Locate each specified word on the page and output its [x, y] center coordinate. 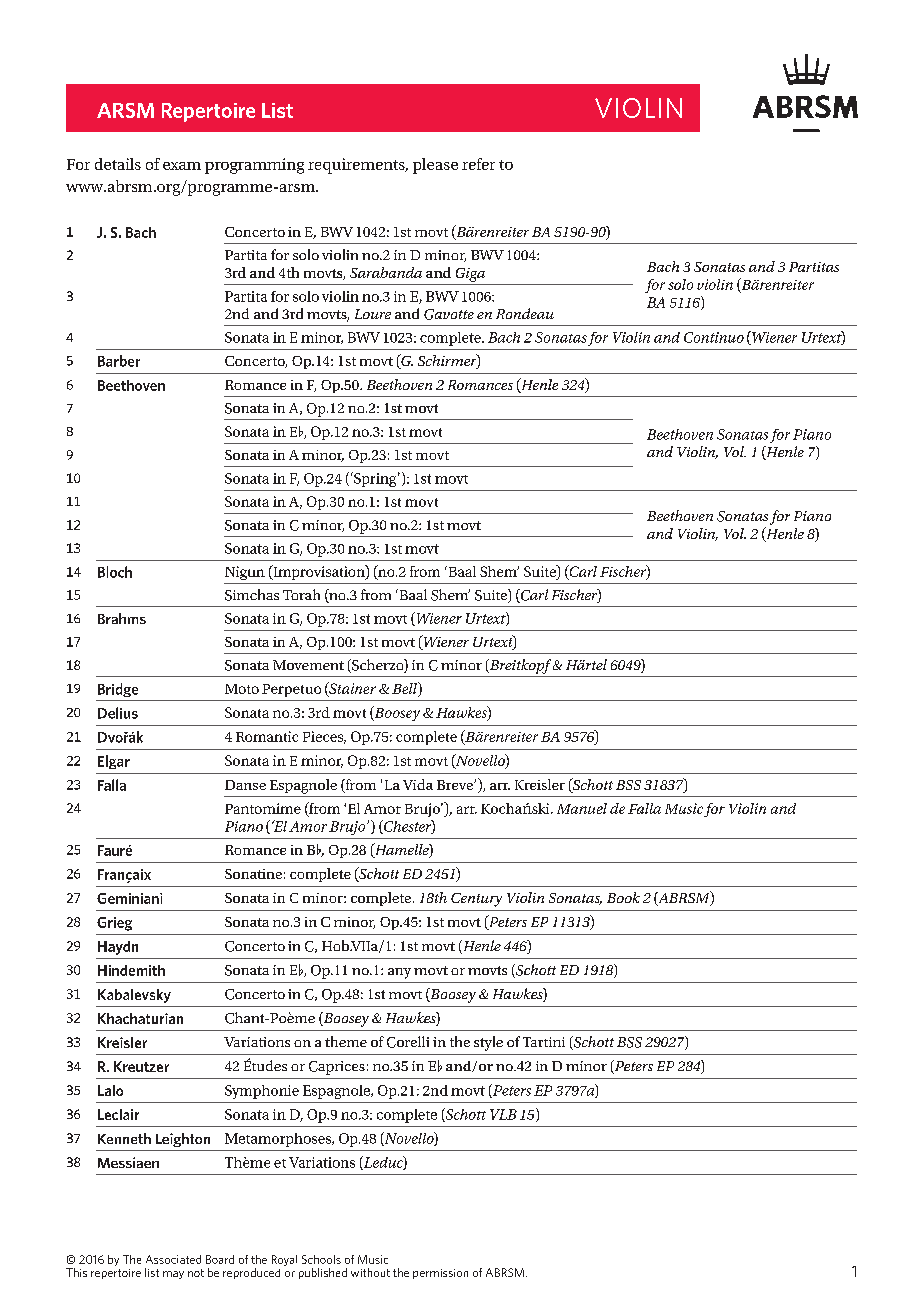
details [118, 164]
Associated [173, 1259]
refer [478, 164]
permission [440, 1274]
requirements [357, 166]
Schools [321, 1259]
